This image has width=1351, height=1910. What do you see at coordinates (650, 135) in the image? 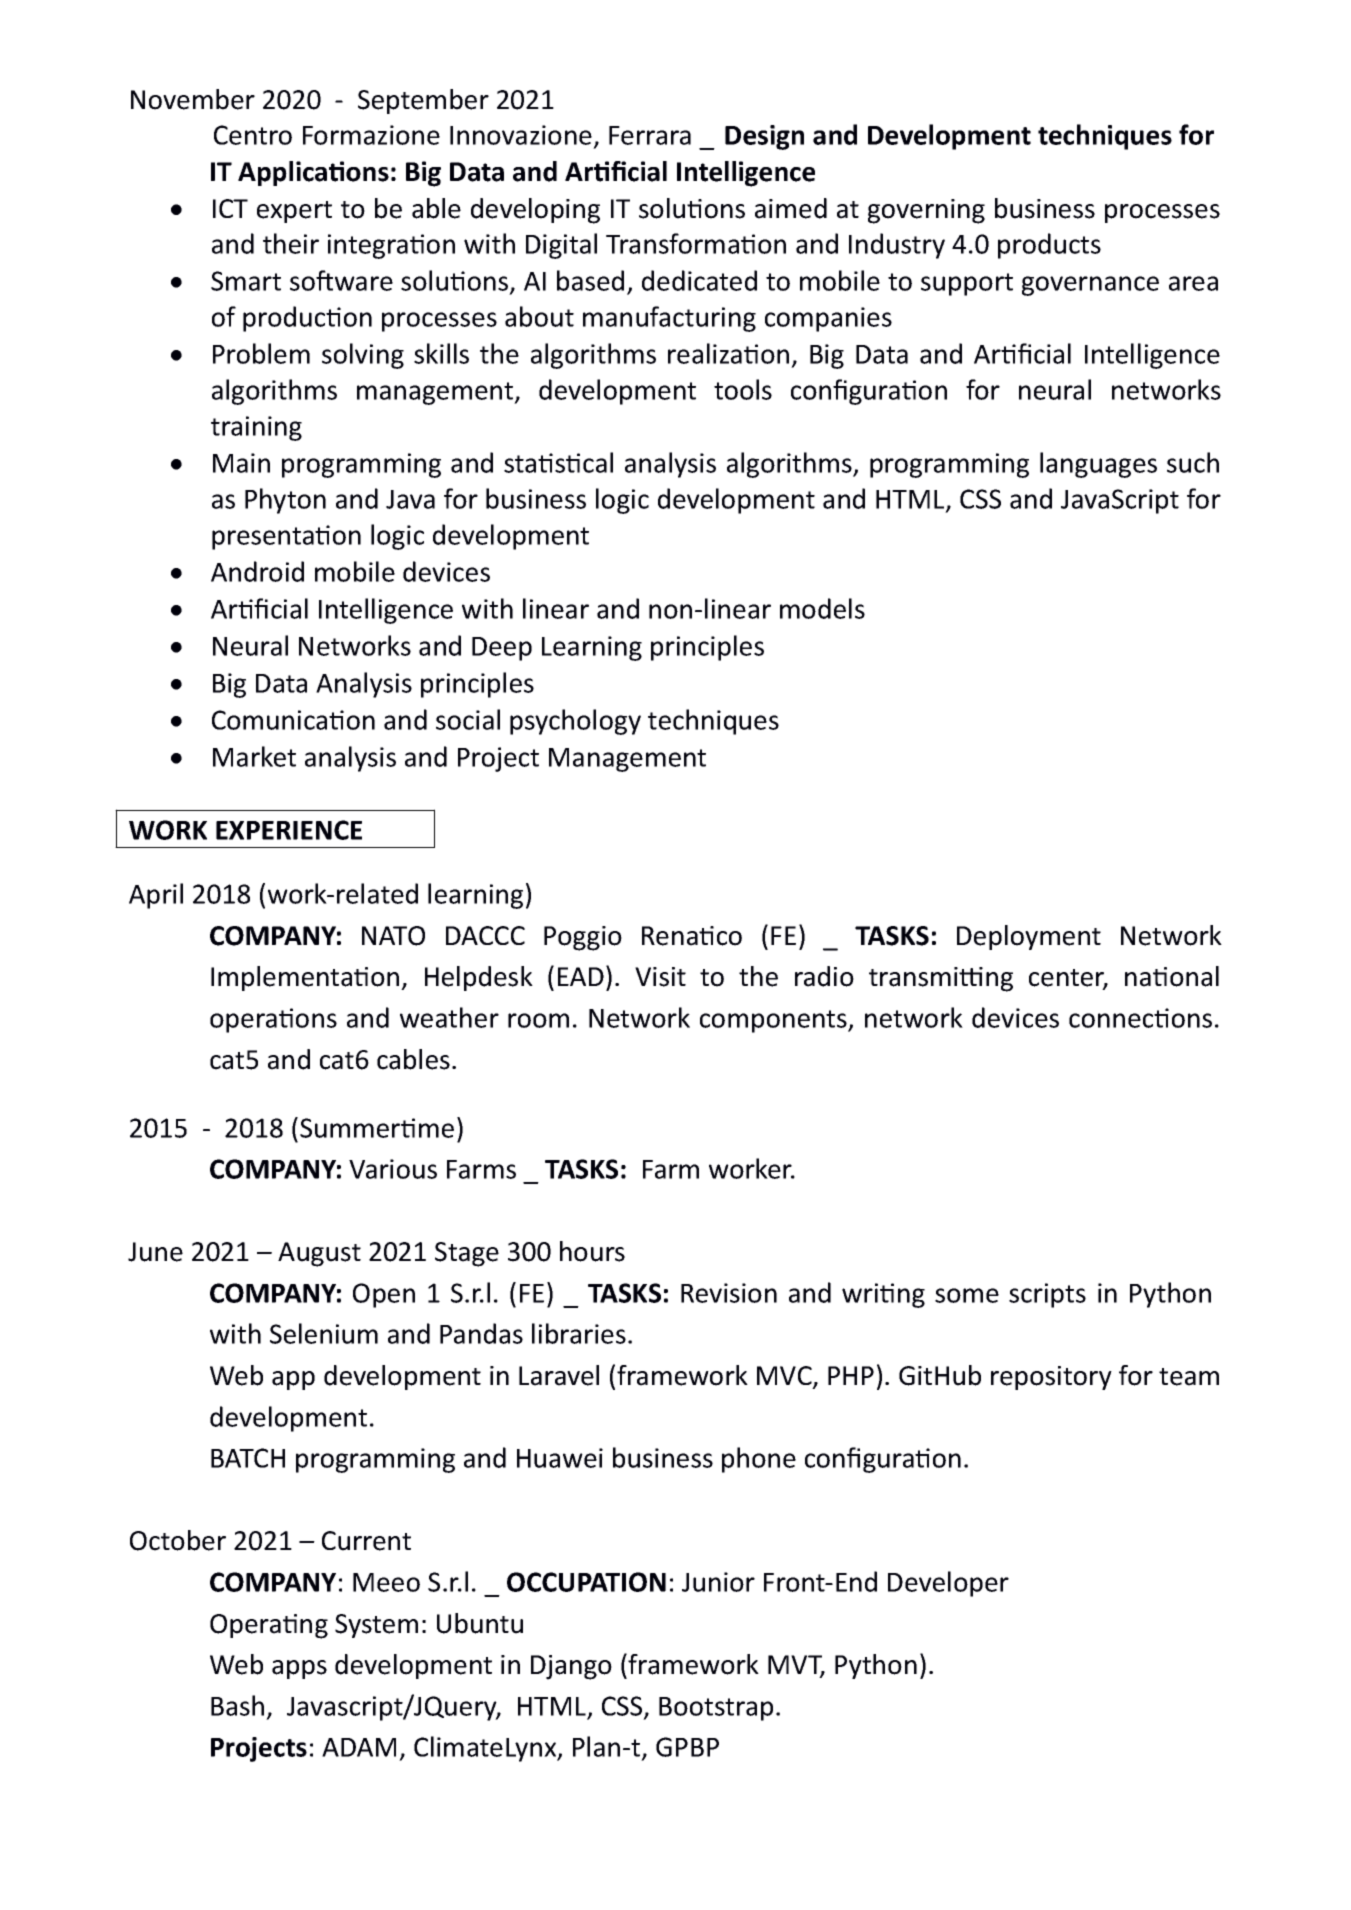
I see `Ferrara` at bounding box center [650, 135].
